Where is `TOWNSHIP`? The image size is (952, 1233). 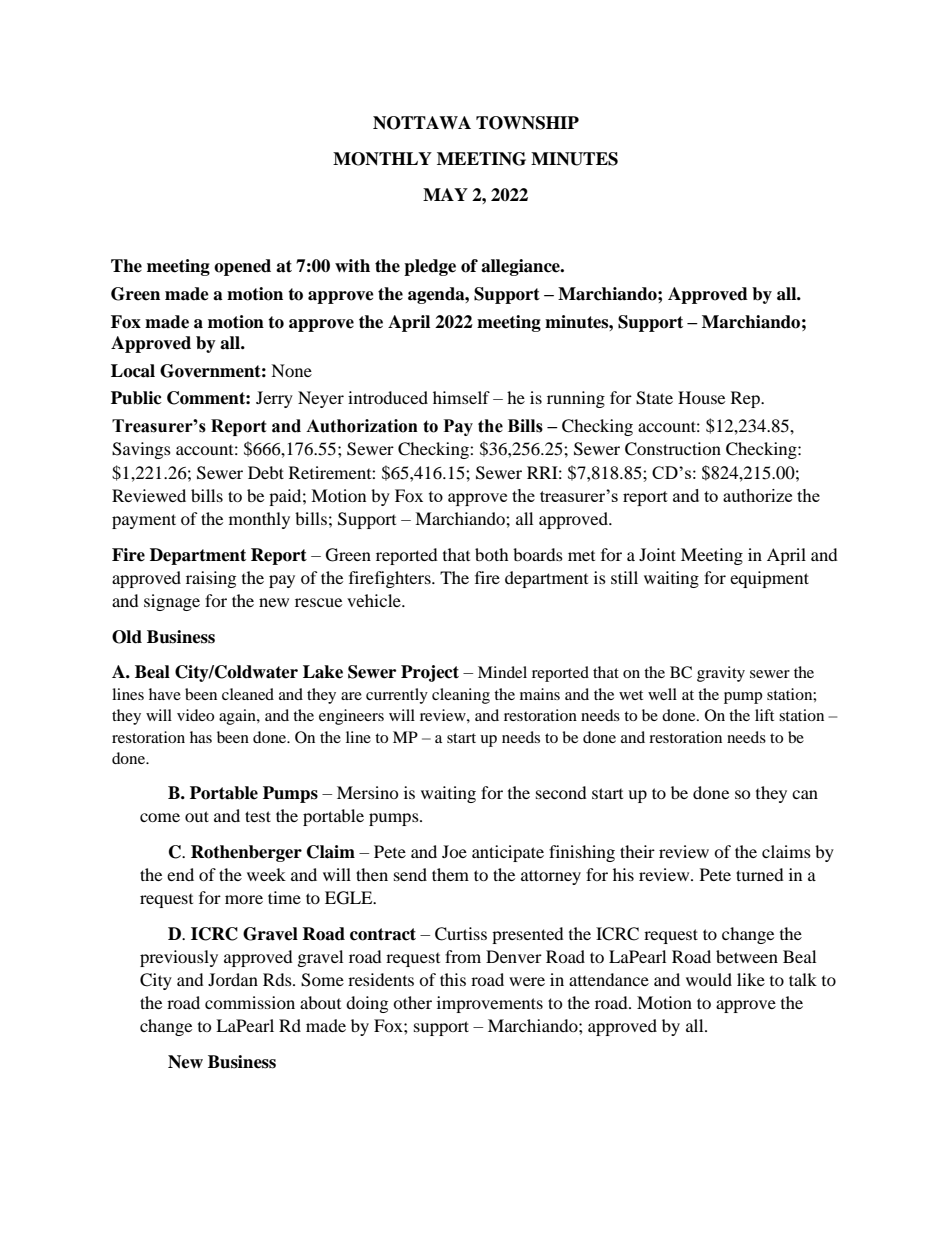
TOWNSHIP is located at coordinates (527, 123).
